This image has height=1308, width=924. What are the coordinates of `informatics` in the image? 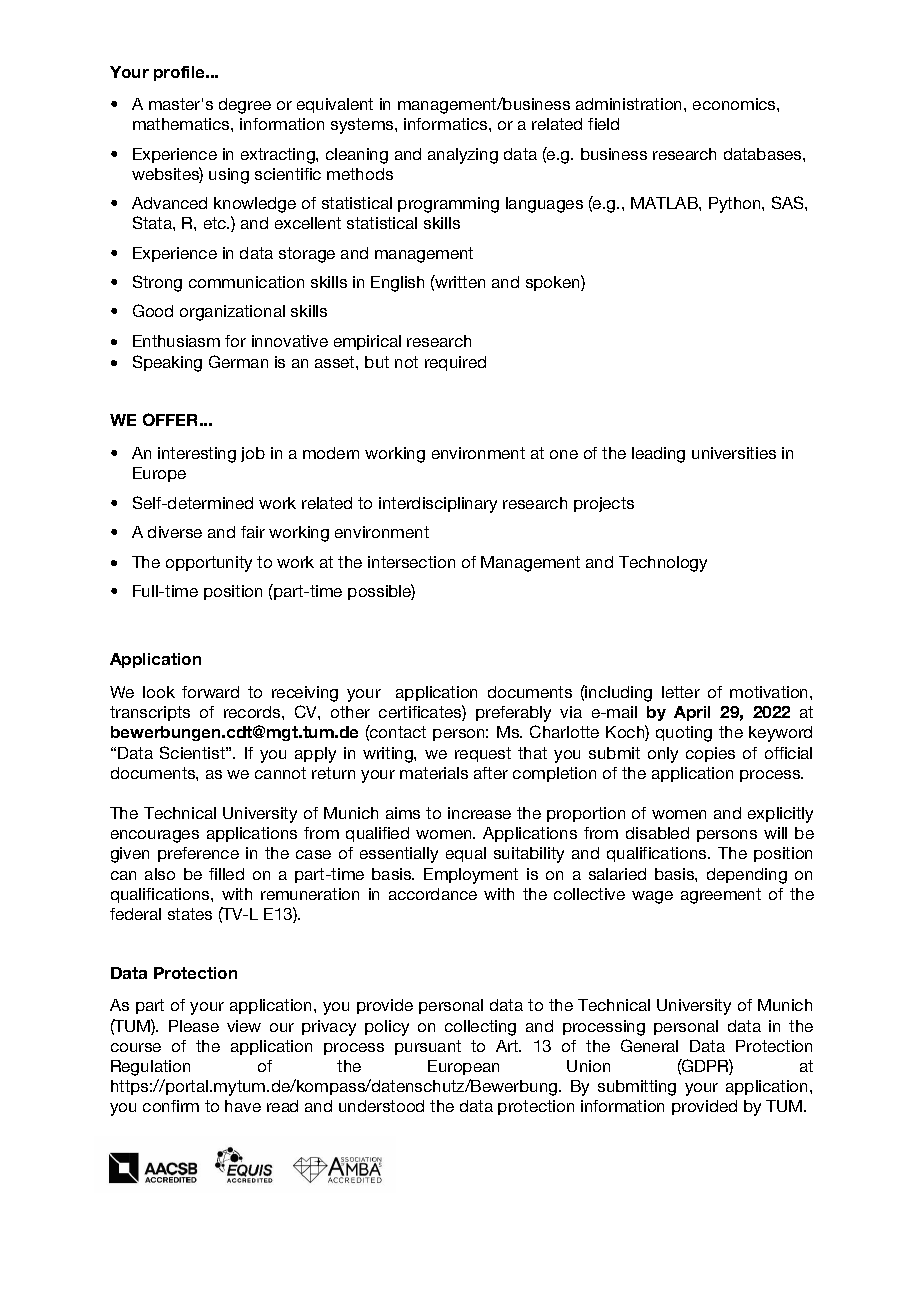 It's located at (447, 124).
